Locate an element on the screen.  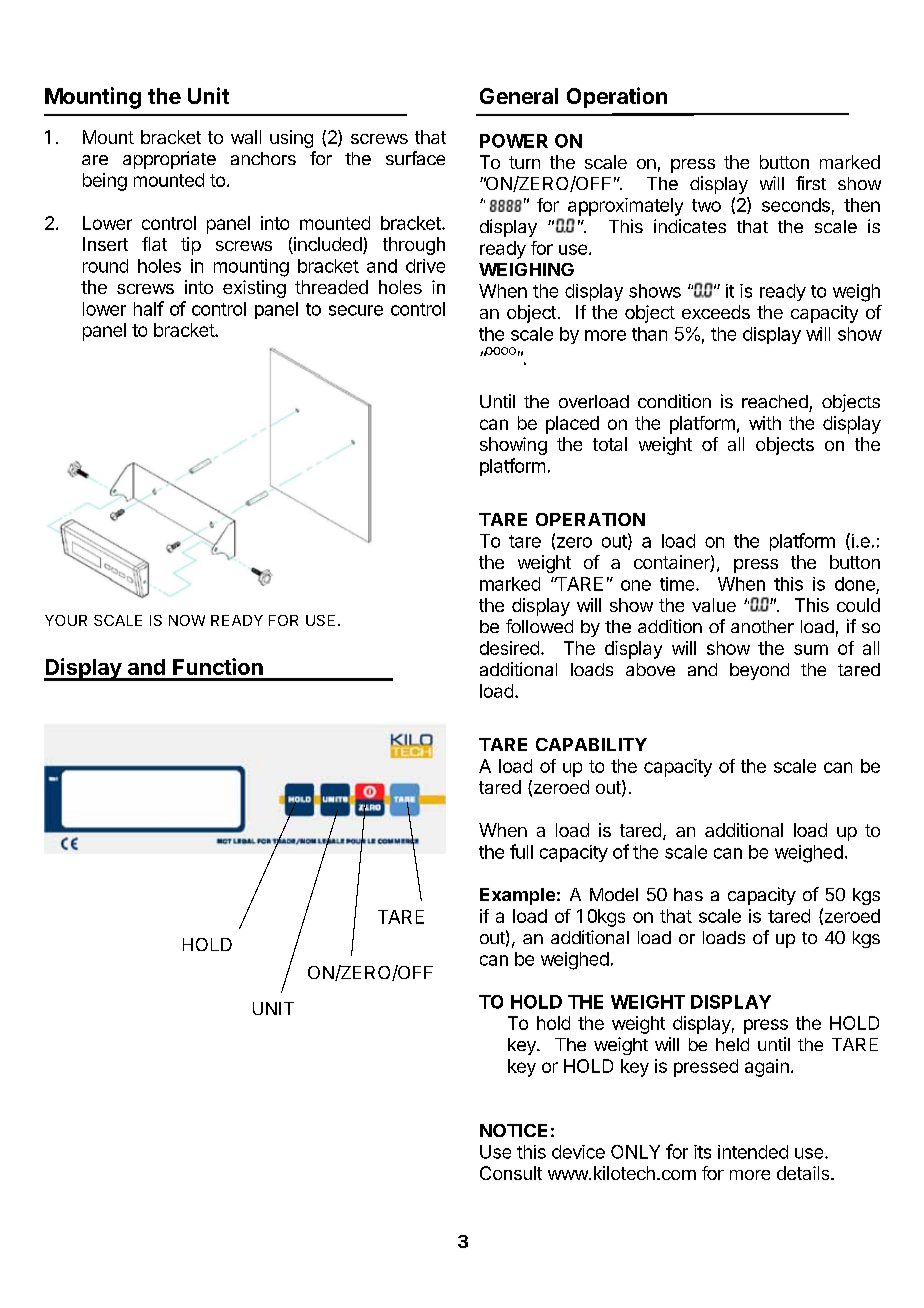
with is located at coordinates (765, 423).
